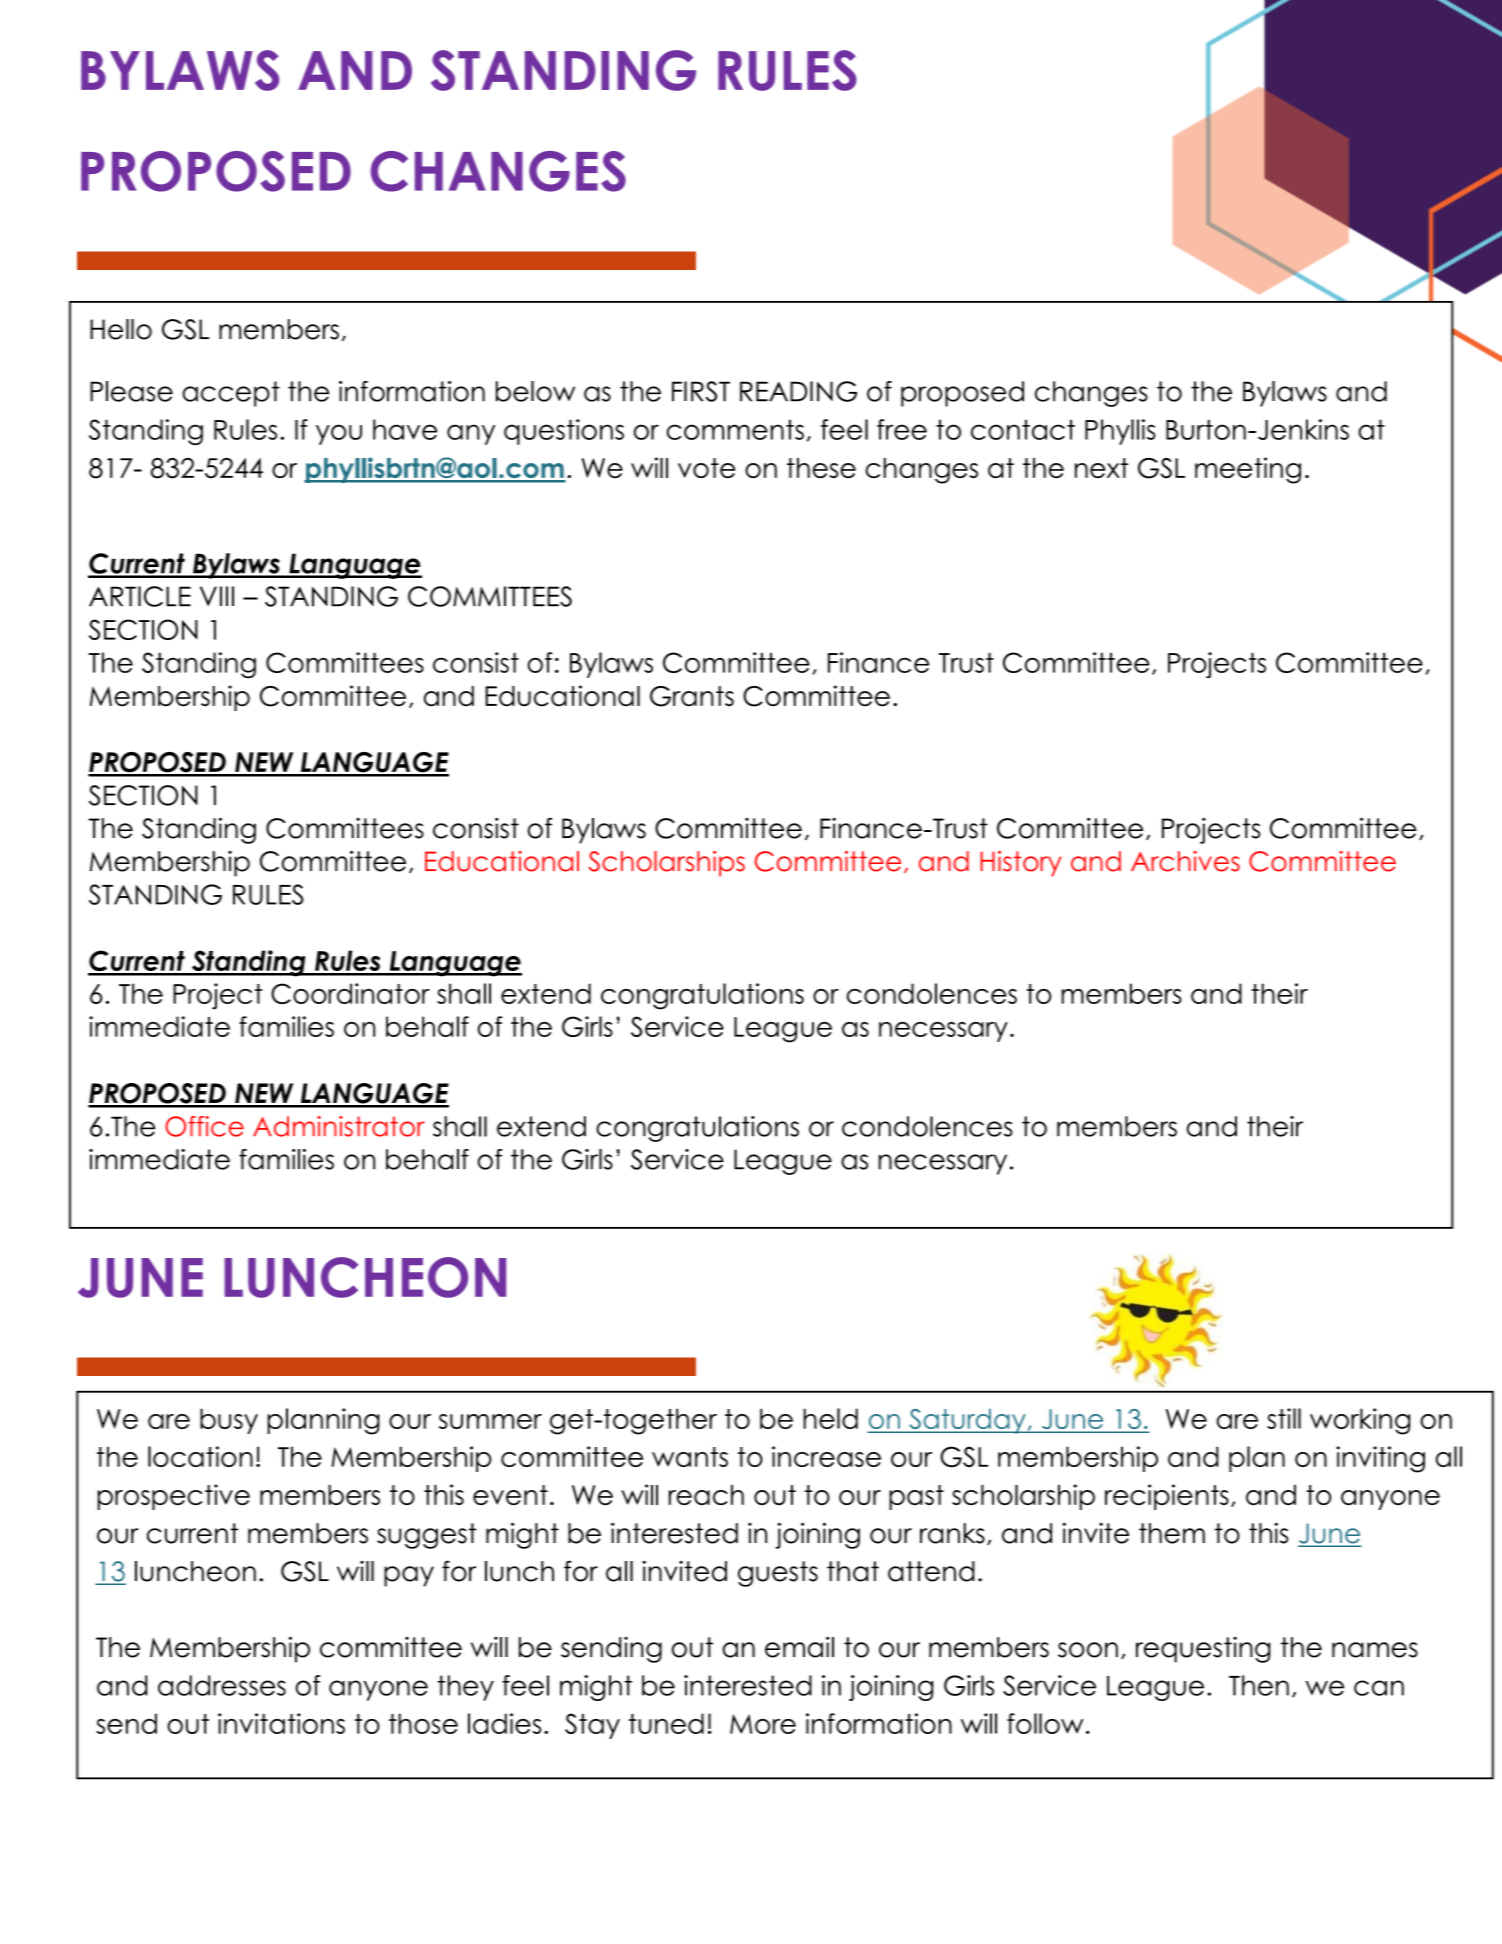 The image size is (1502, 1944). Describe the element at coordinates (1185, 861) in the screenshot. I see `Archives` at that location.
